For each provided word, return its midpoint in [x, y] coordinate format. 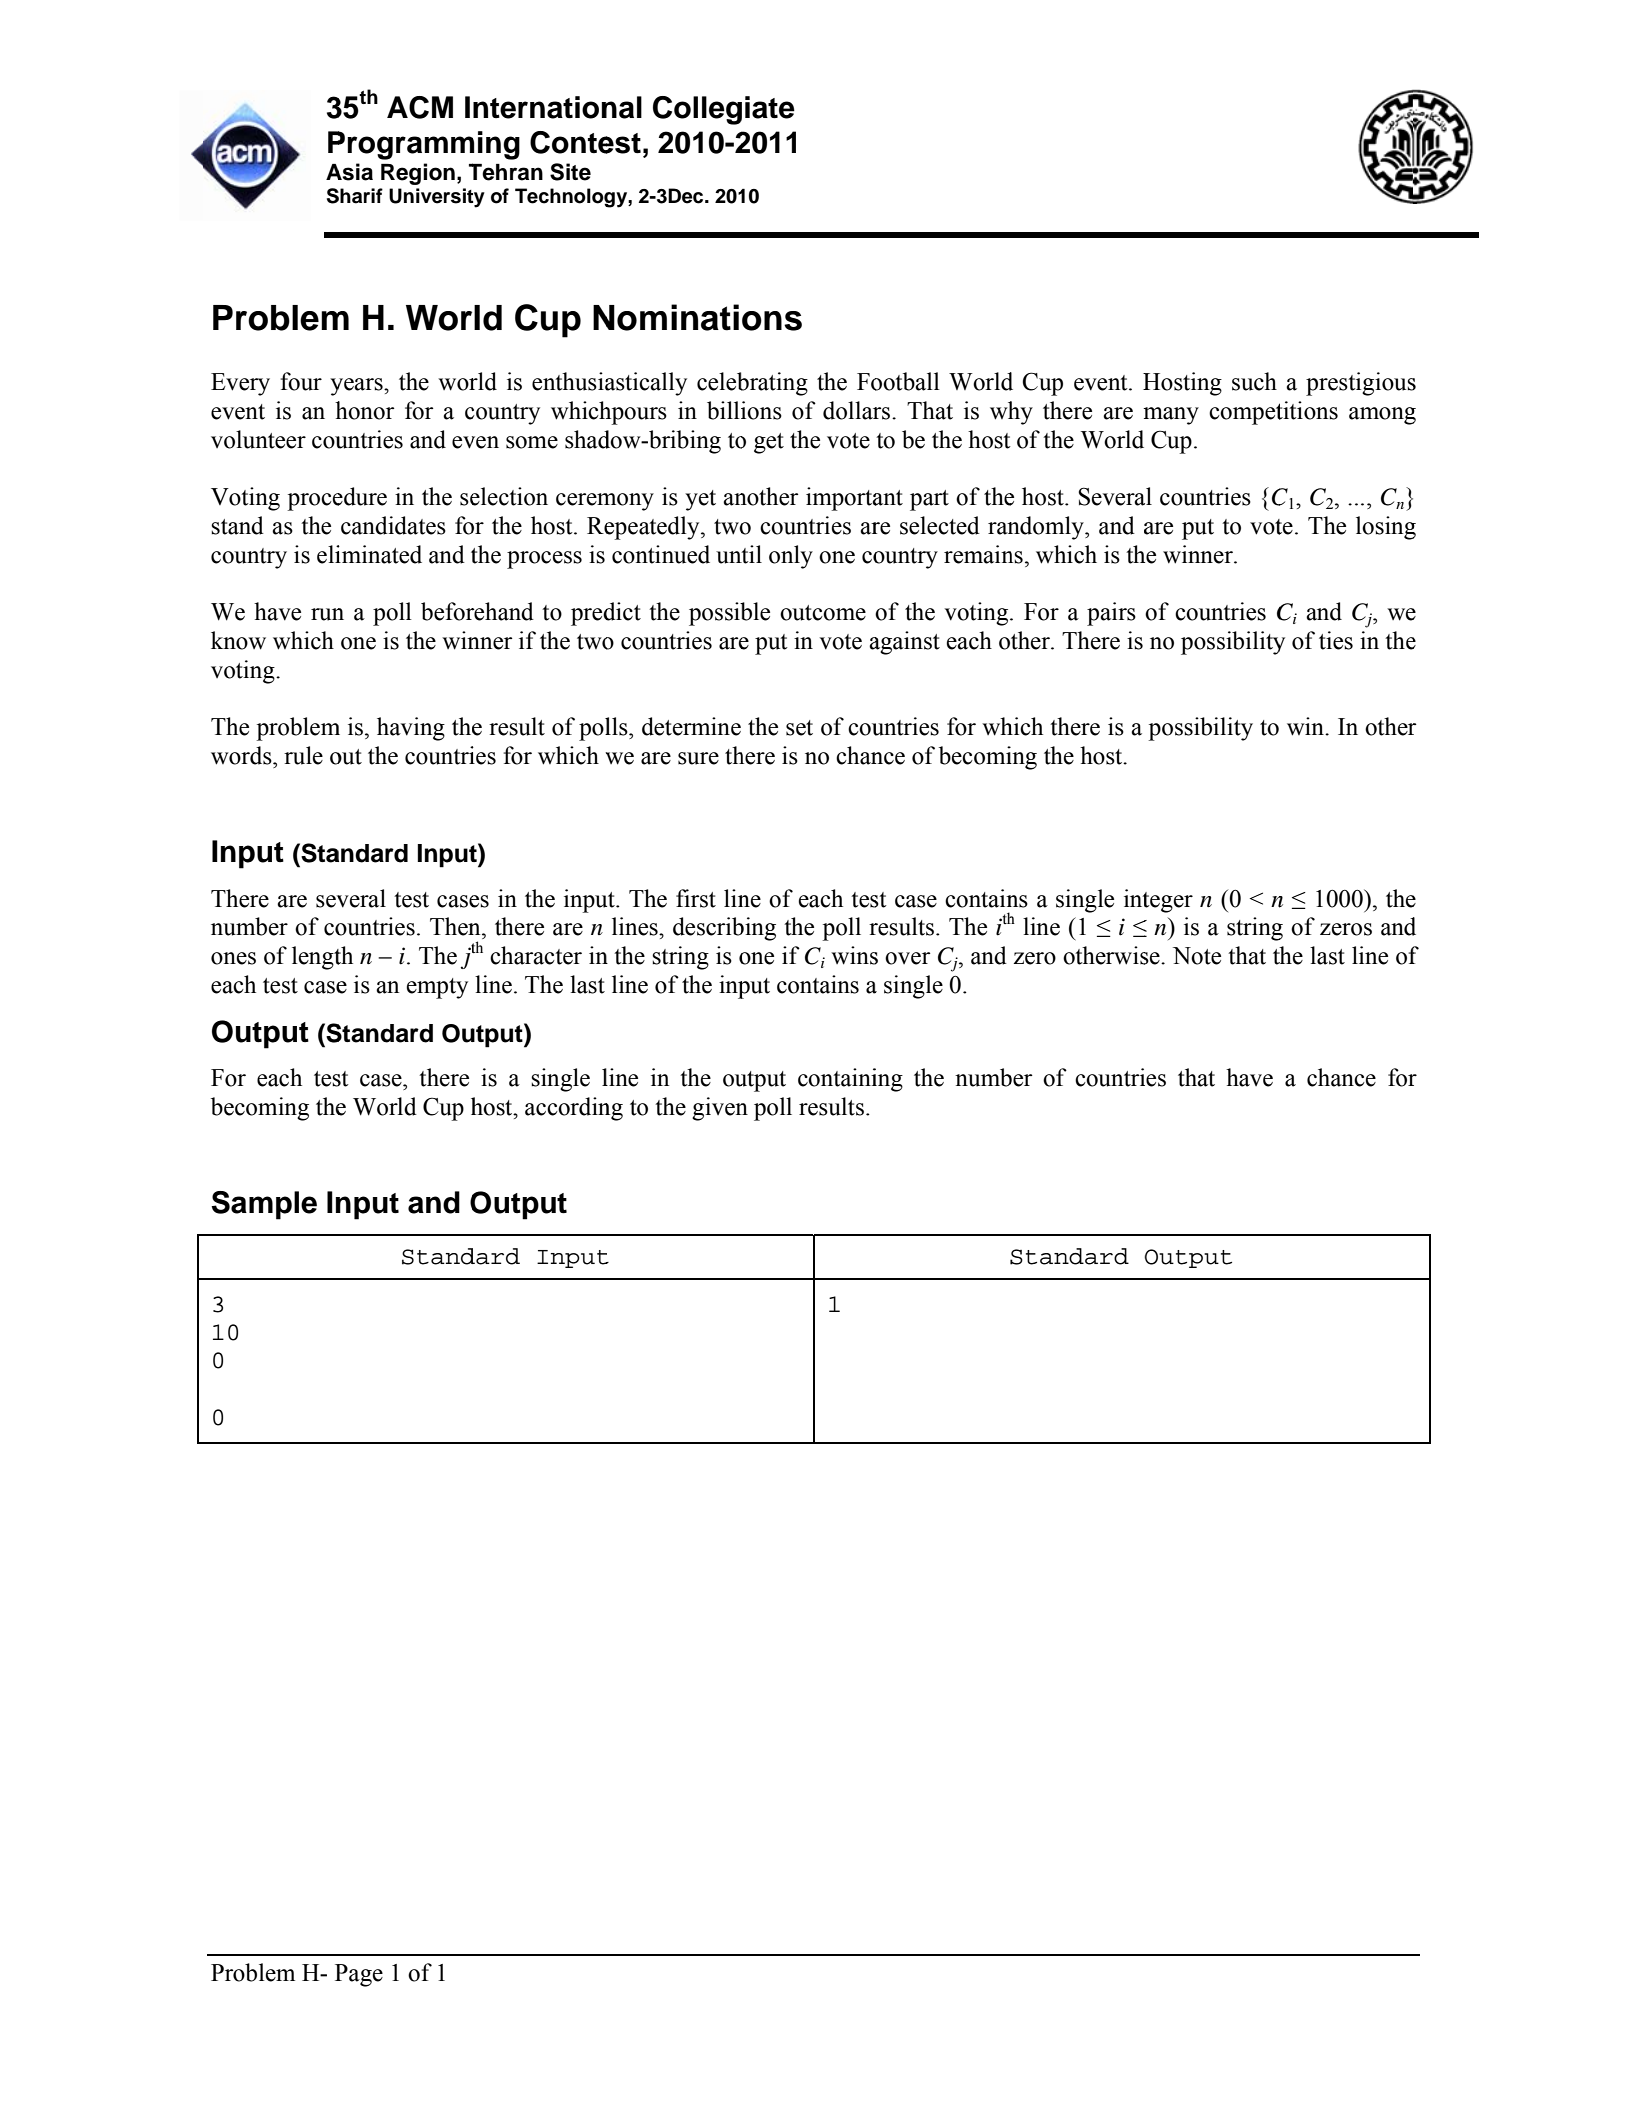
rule [303, 755]
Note [1197, 956]
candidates [393, 525]
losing [1386, 528]
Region [418, 174]
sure [698, 758]
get [769, 443]
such [1254, 381]
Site [570, 172]
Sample [264, 1205]
